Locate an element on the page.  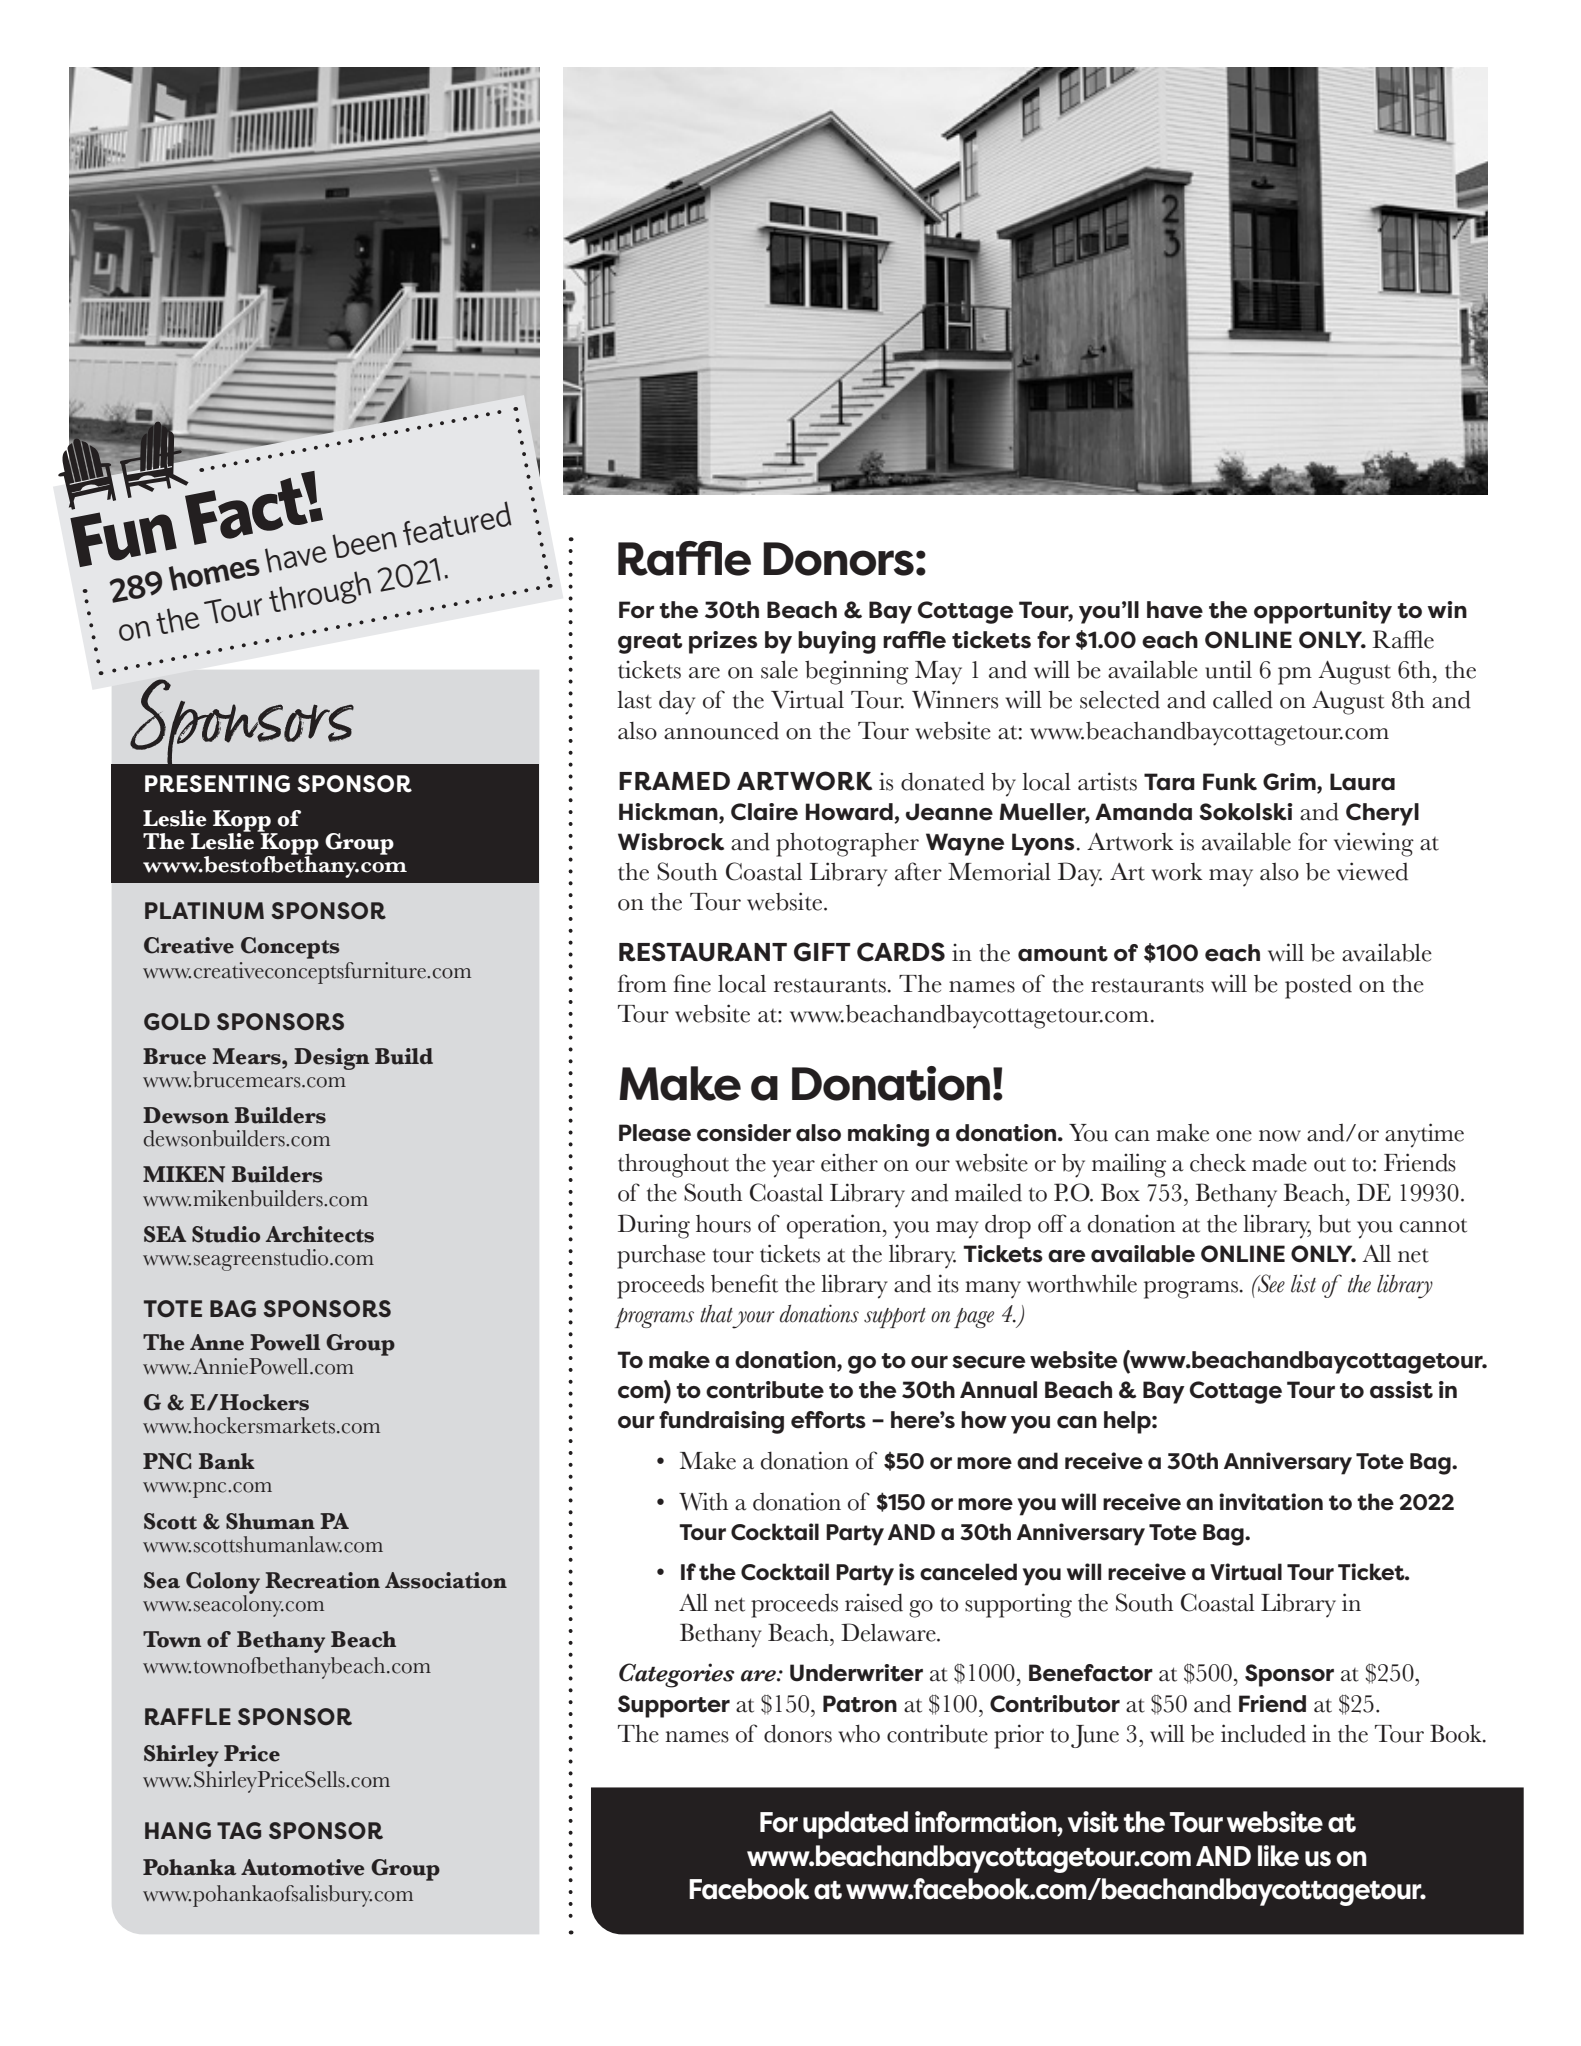
Automotive is located at coordinates (303, 1867).
